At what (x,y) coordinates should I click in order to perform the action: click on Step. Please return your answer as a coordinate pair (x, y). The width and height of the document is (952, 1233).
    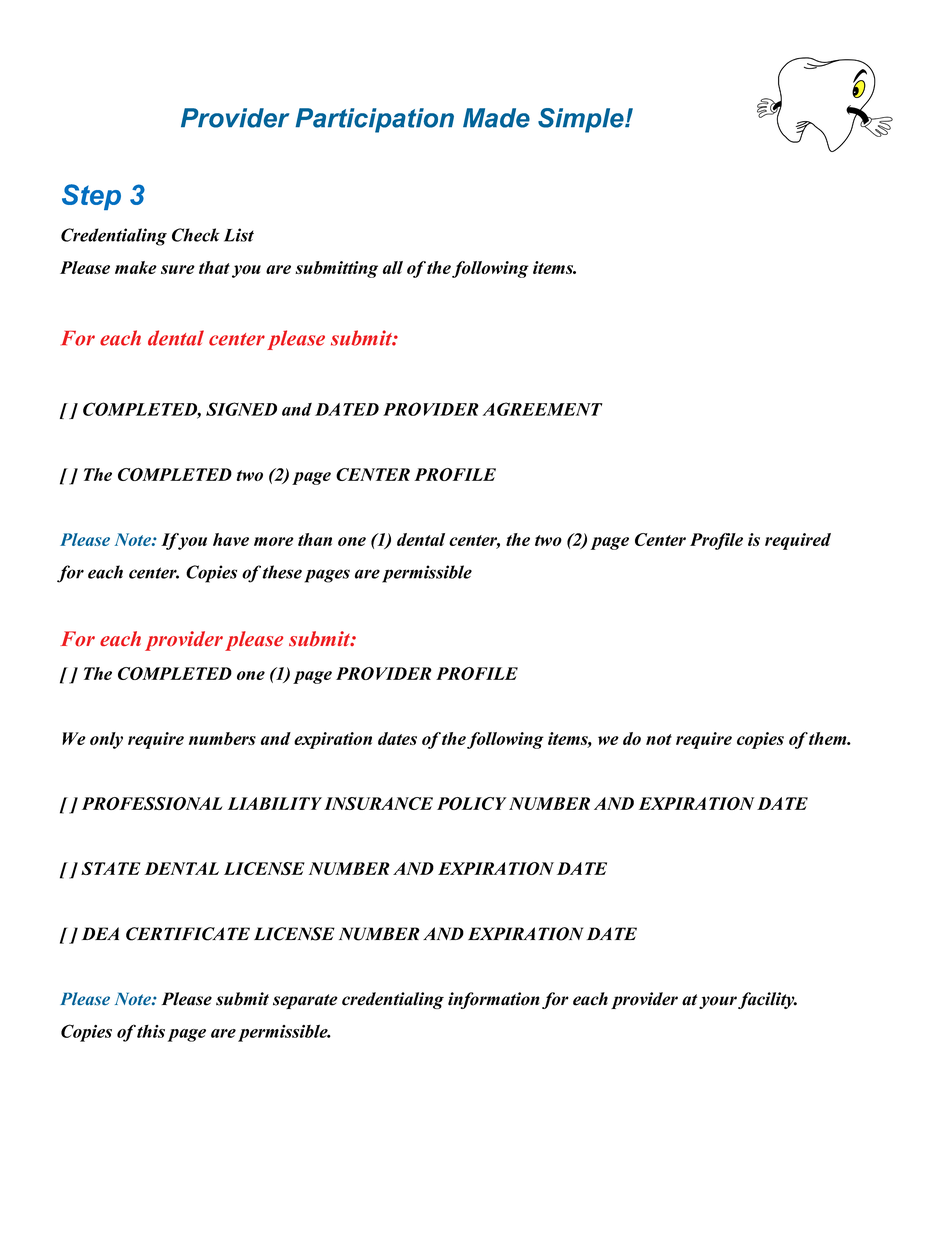
    Looking at the image, I should click on (91, 197).
